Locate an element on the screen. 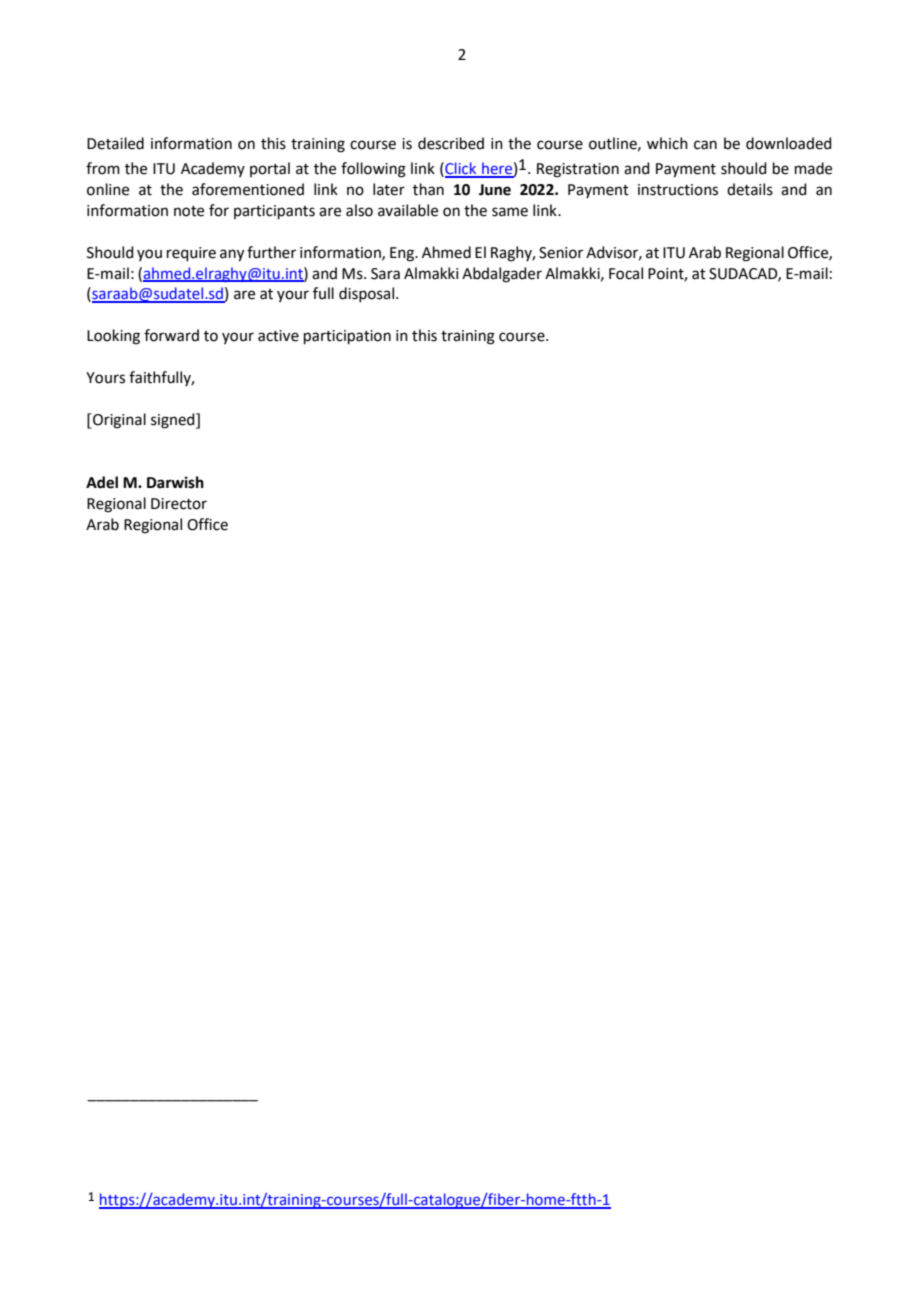 This screenshot has width=924, height=1307. Detailed is located at coordinates (115, 143).
